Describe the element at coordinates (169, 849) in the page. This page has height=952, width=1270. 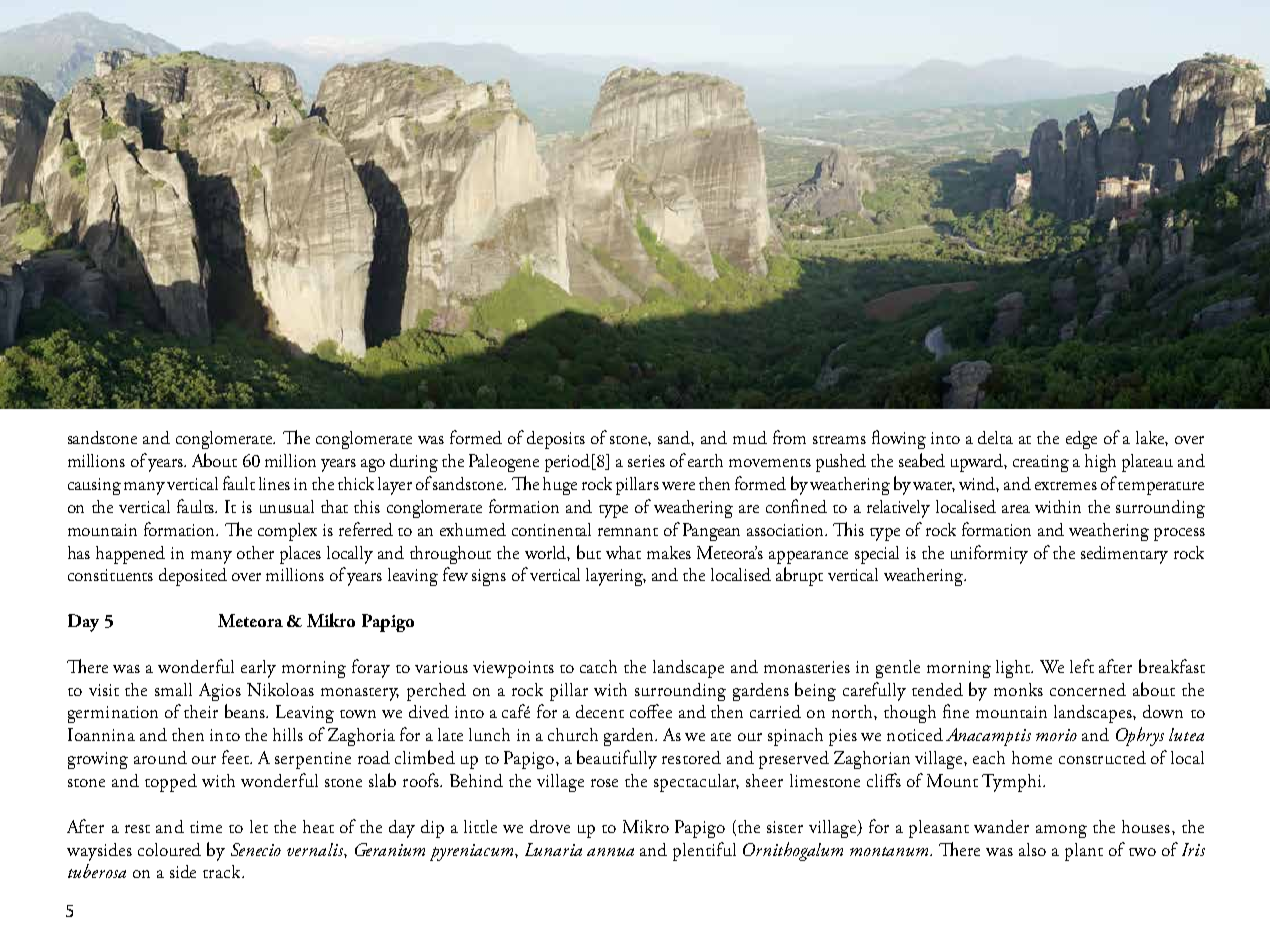
I see `coloured` at that location.
